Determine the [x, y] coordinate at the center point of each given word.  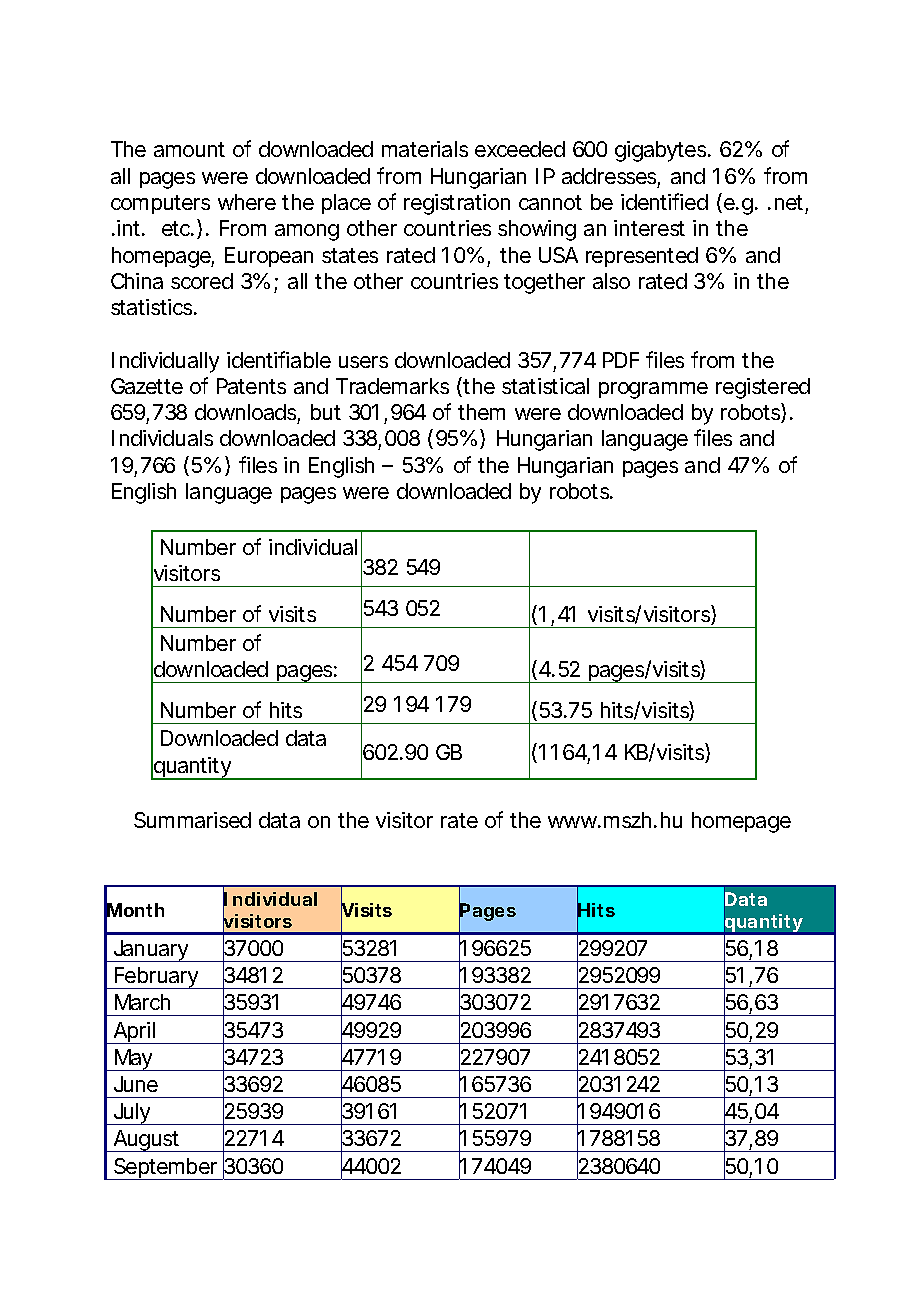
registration [457, 204]
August [147, 1141]
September [166, 1169]
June [136, 1084]
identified [664, 201]
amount [189, 149]
